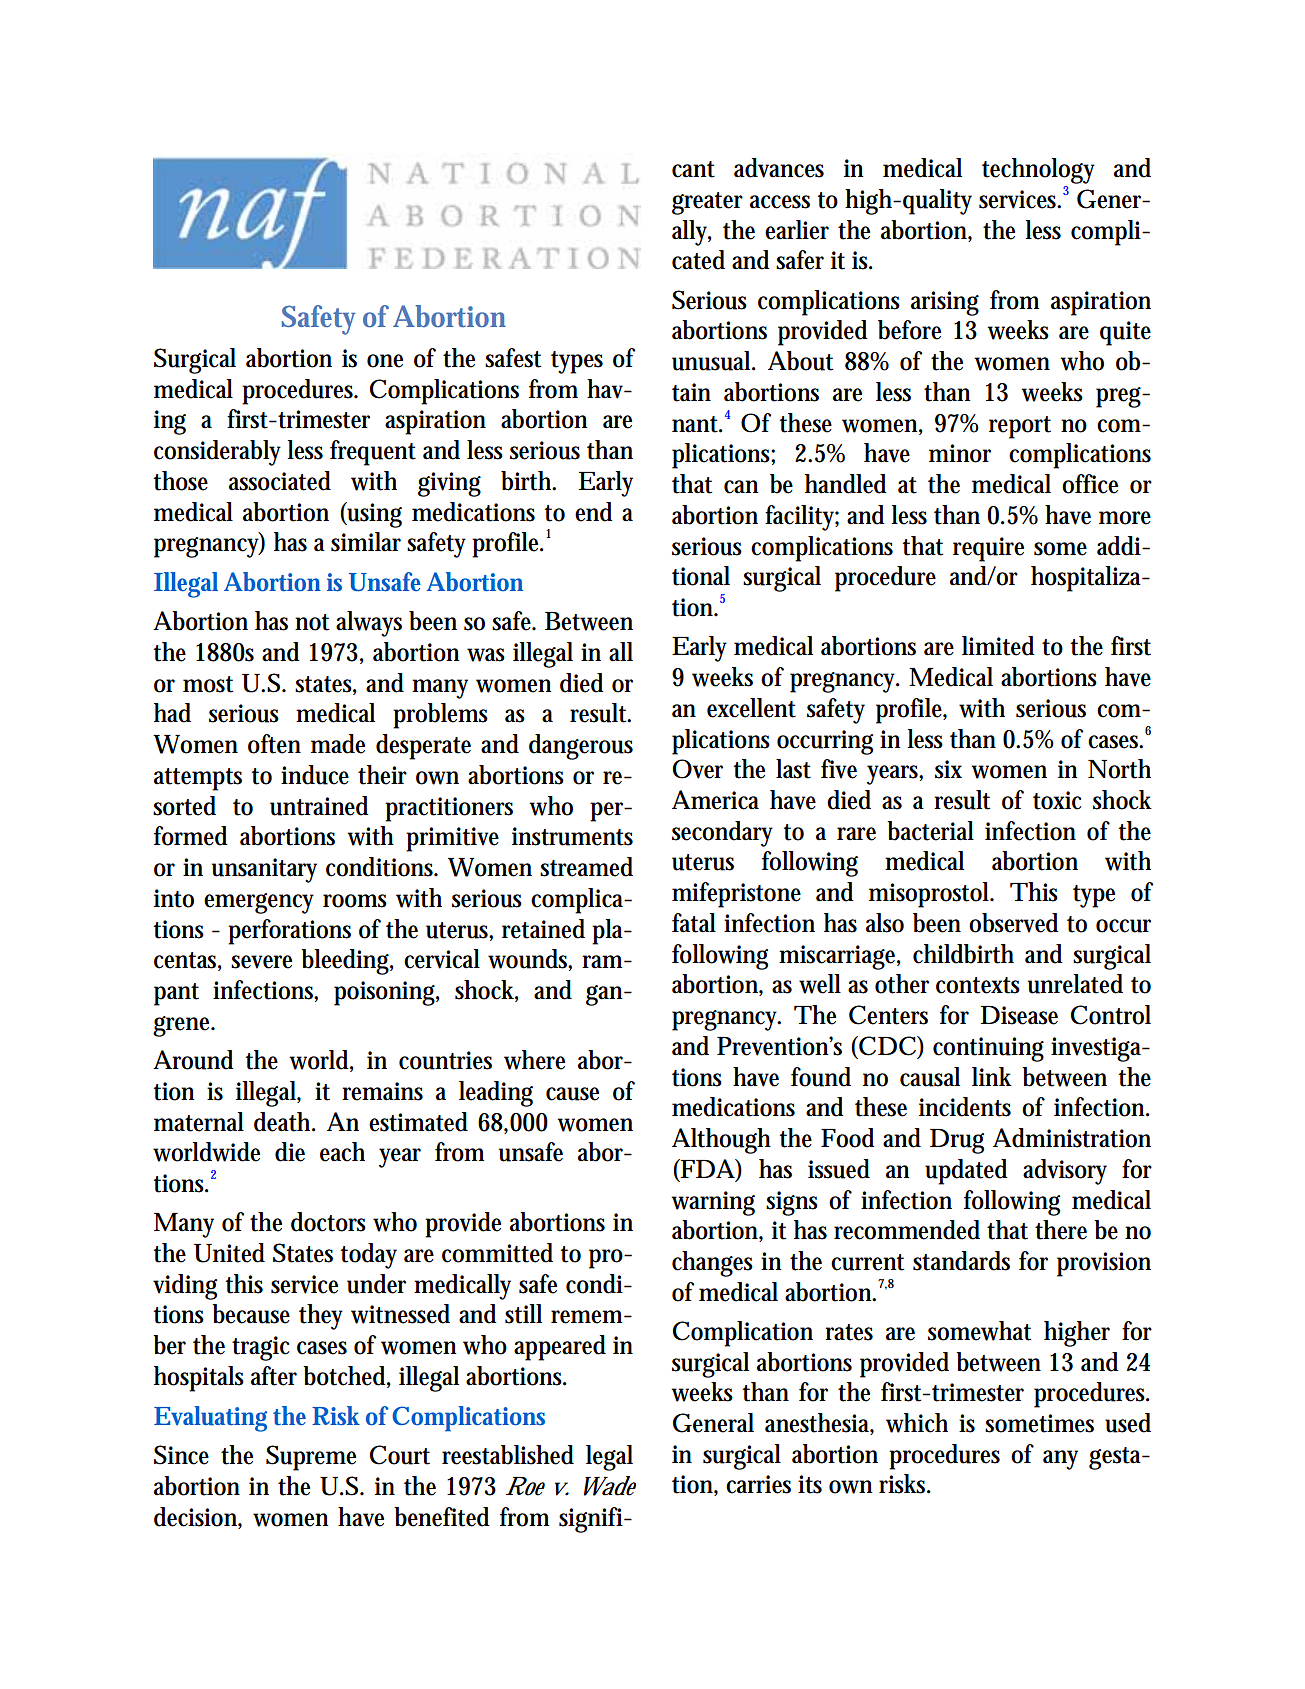  What do you see at coordinates (751, 708) in the page?
I see `excellent` at bounding box center [751, 708].
